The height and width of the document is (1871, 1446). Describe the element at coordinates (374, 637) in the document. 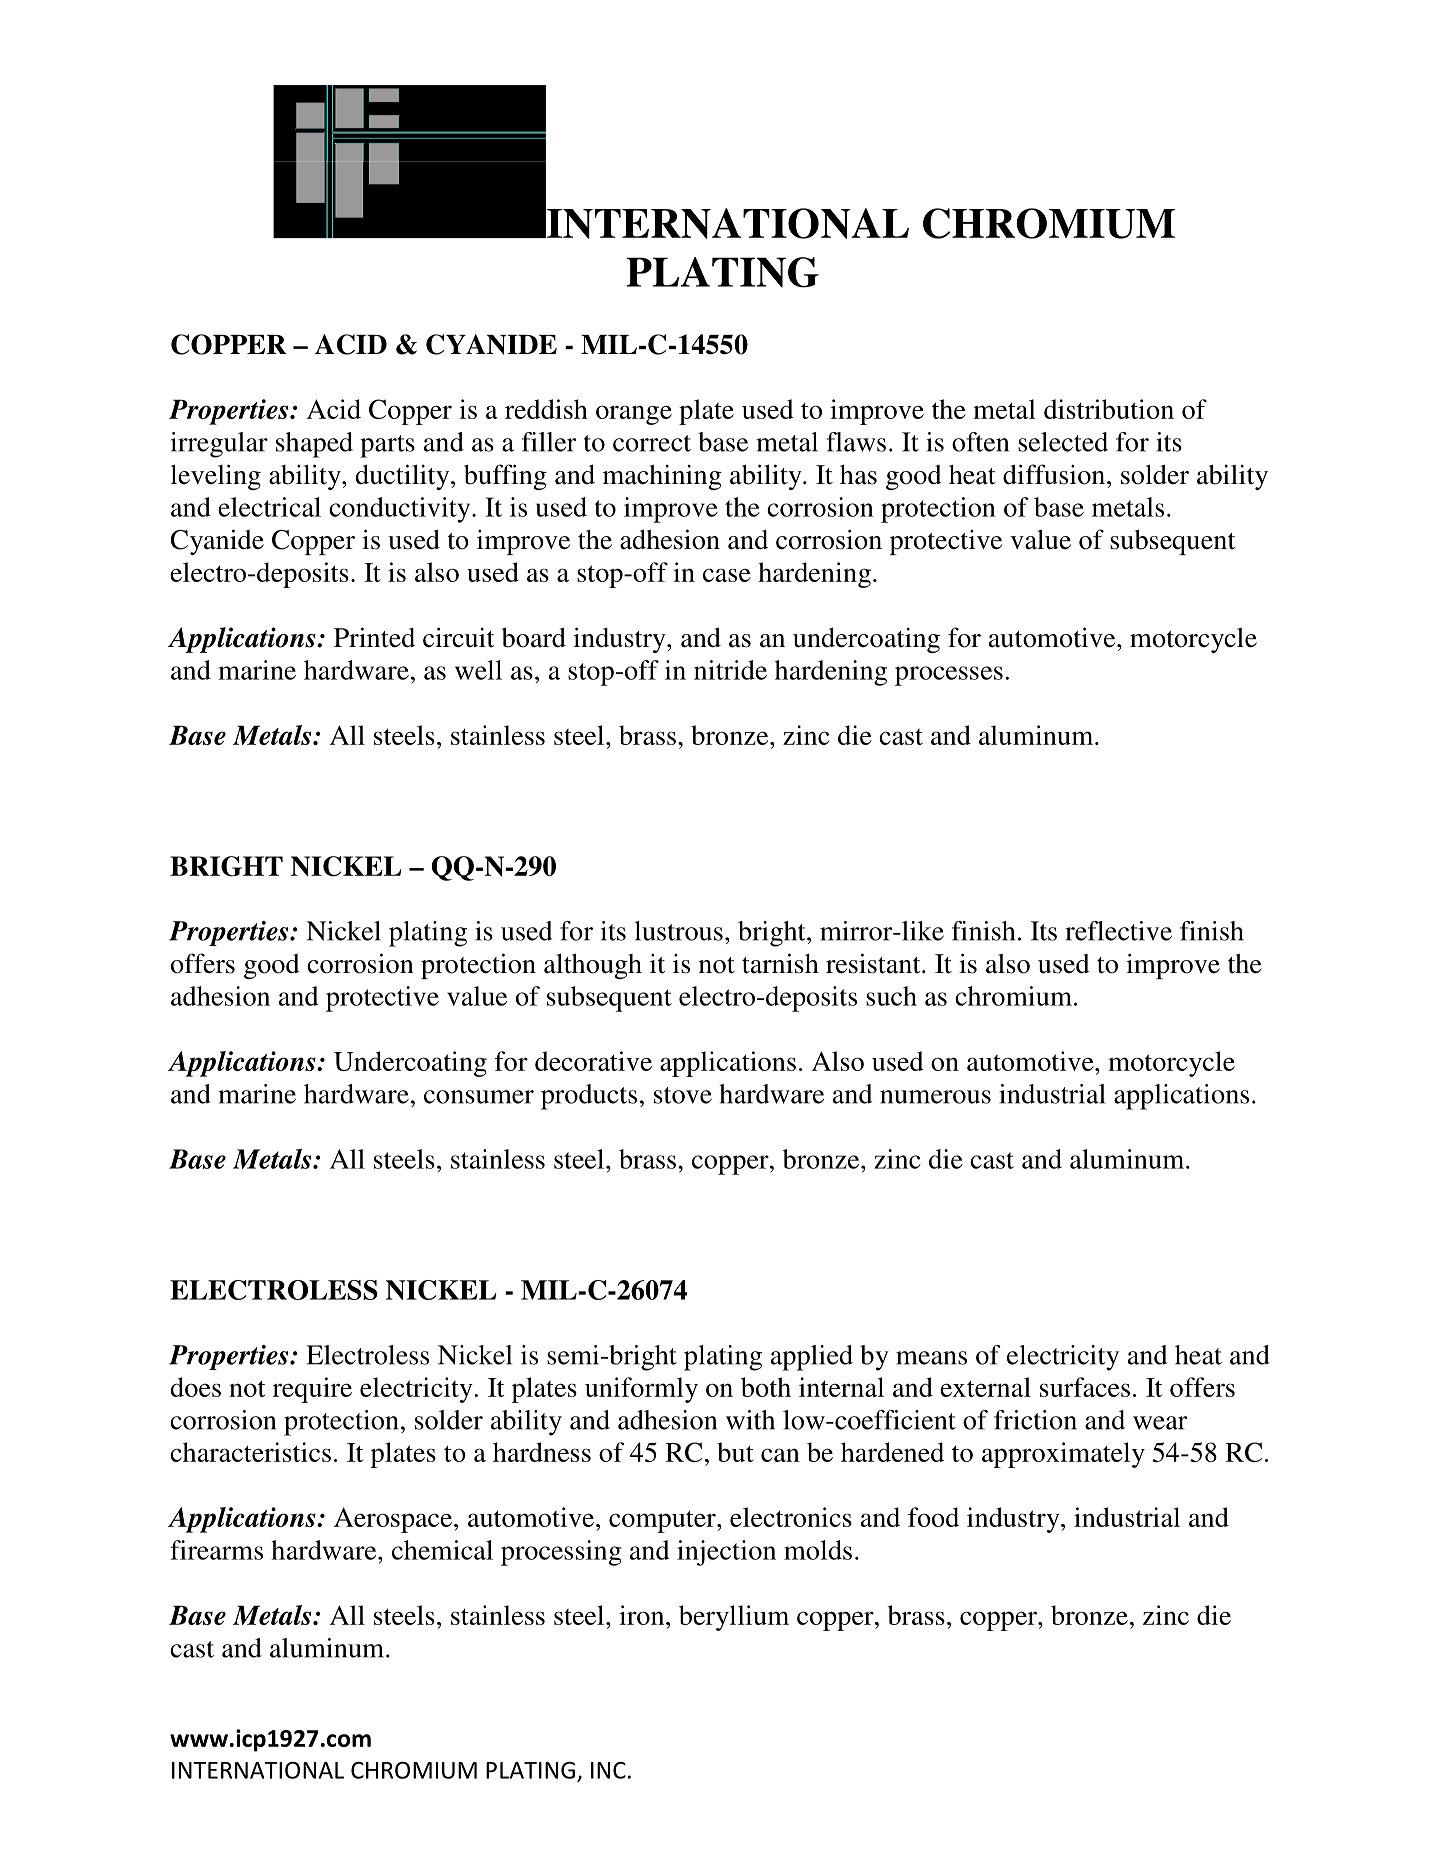

I see `Printed` at that location.
